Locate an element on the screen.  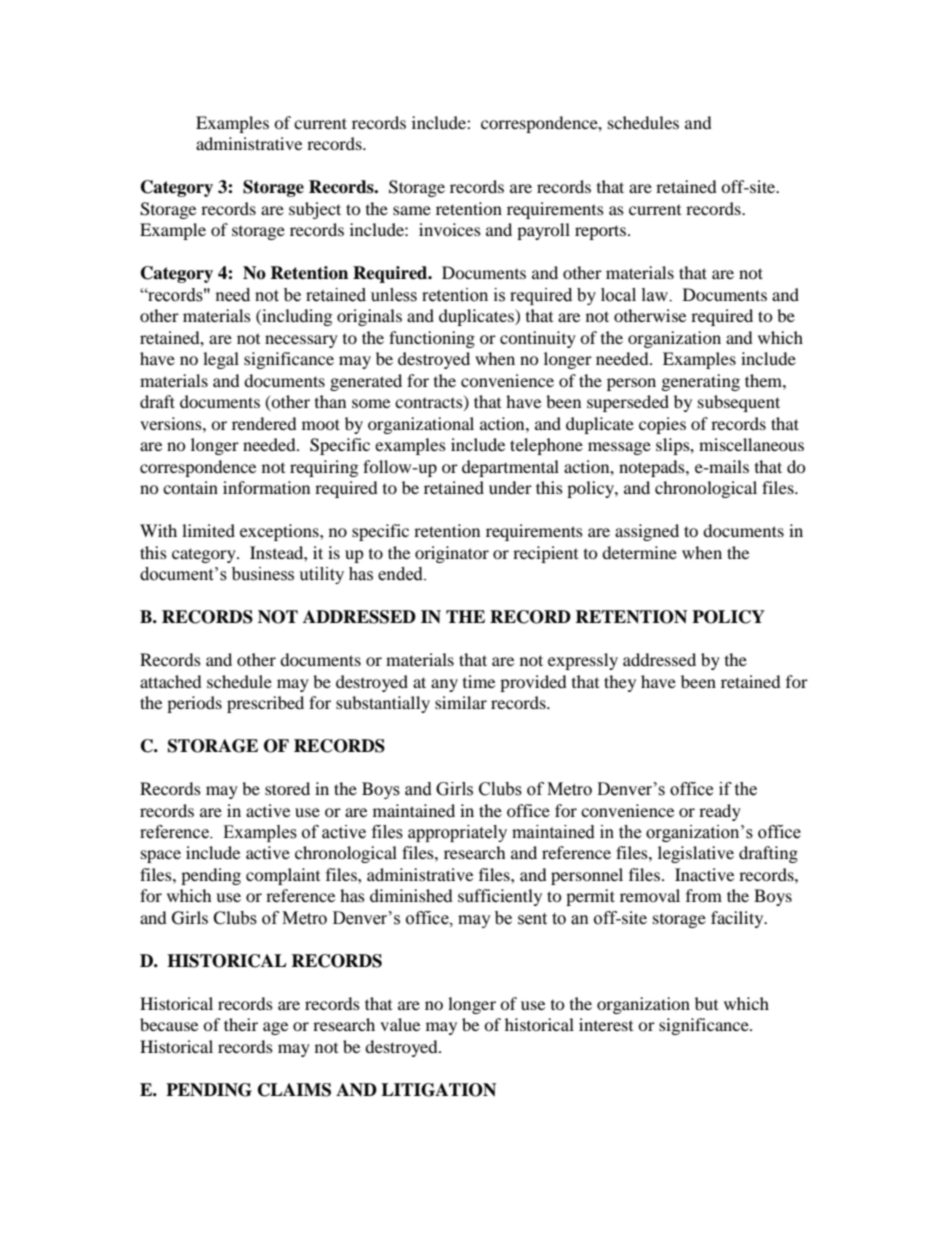
attached is located at coordinates (171, 681).
